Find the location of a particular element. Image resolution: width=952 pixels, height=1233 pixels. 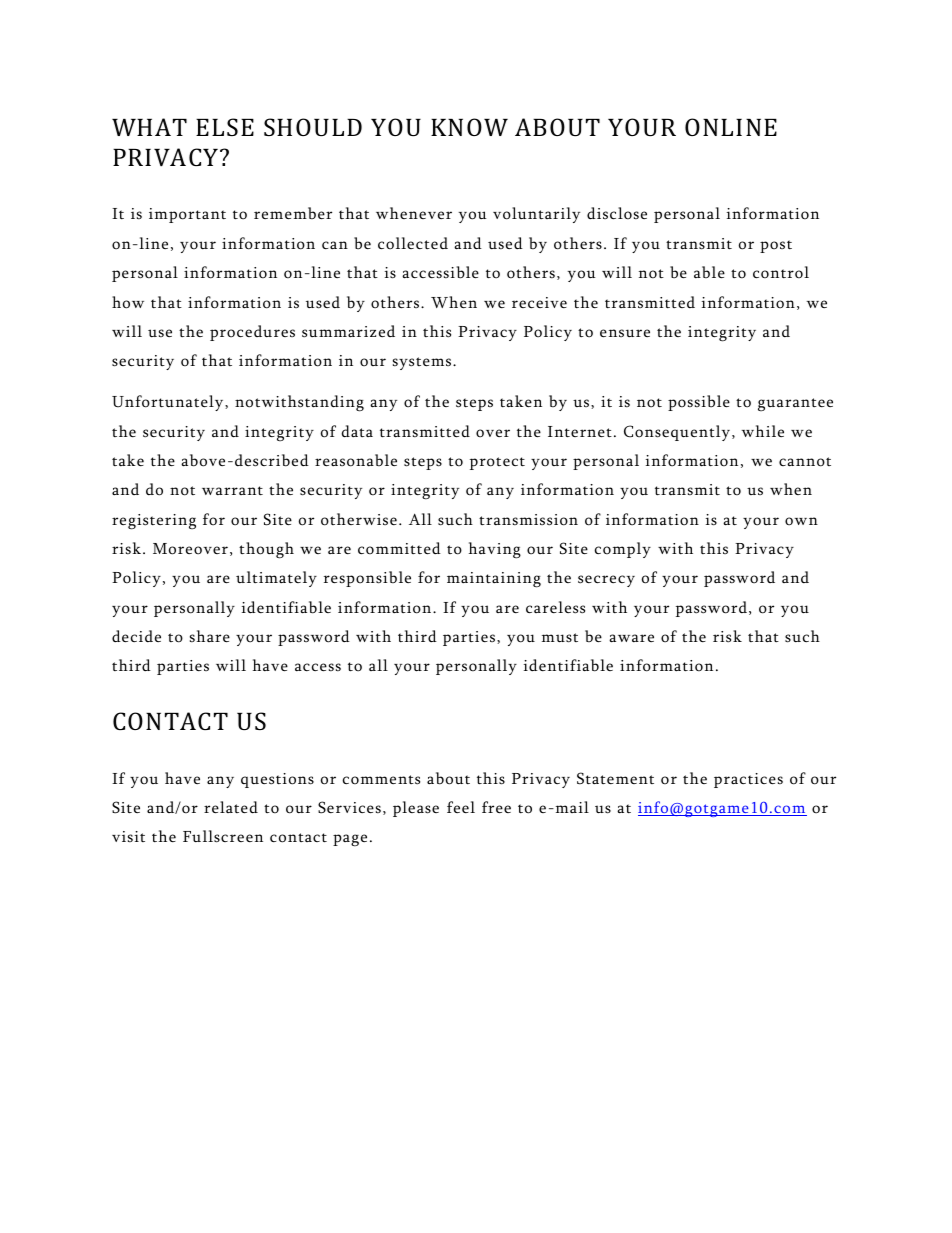

ELSE is located at coordinates (225, 127).
